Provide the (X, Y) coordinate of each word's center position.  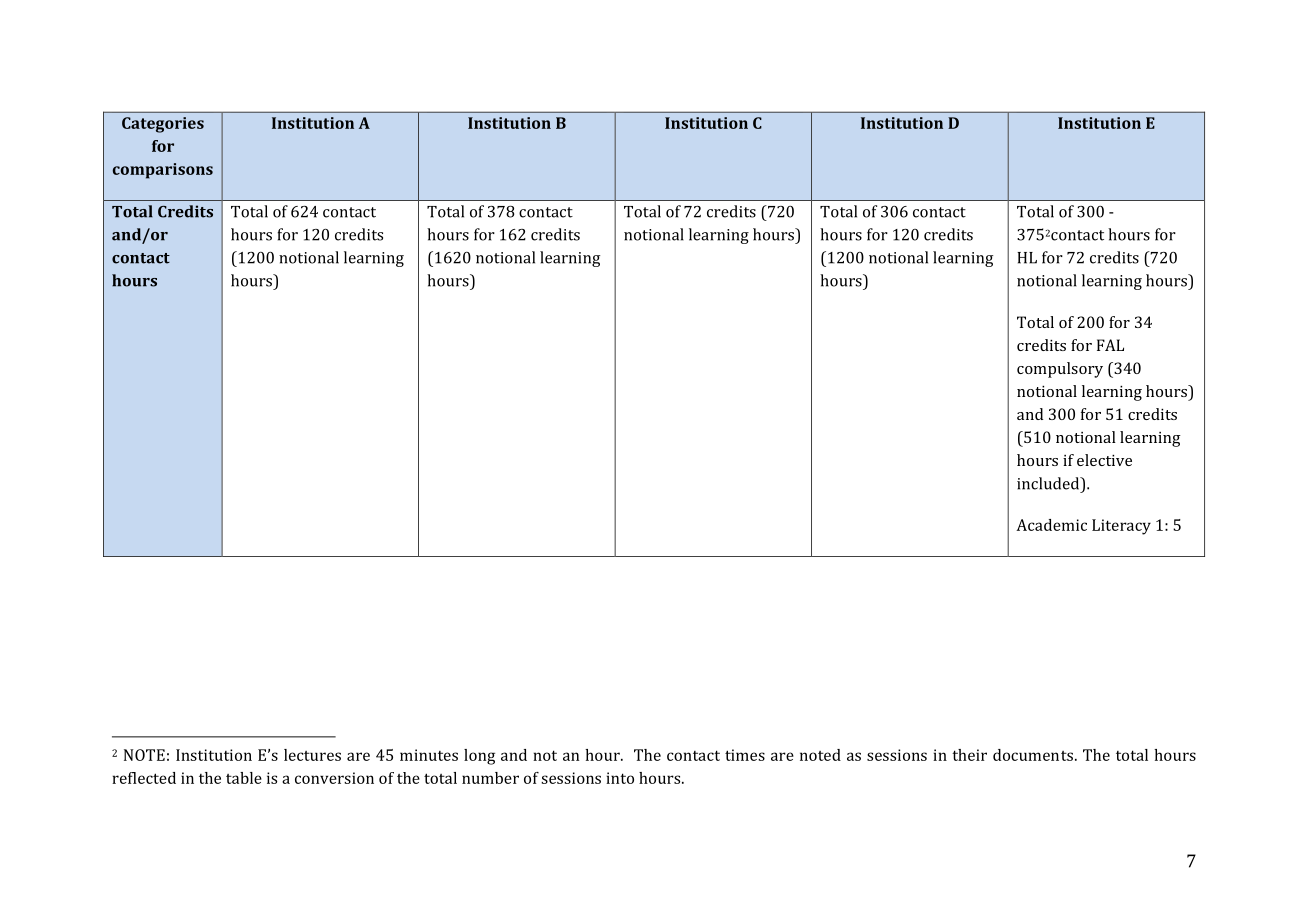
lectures (312, 755)
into (620, 778)
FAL (1110, 345)
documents (1034, 755)
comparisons (163, 171)
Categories (163, 125)
